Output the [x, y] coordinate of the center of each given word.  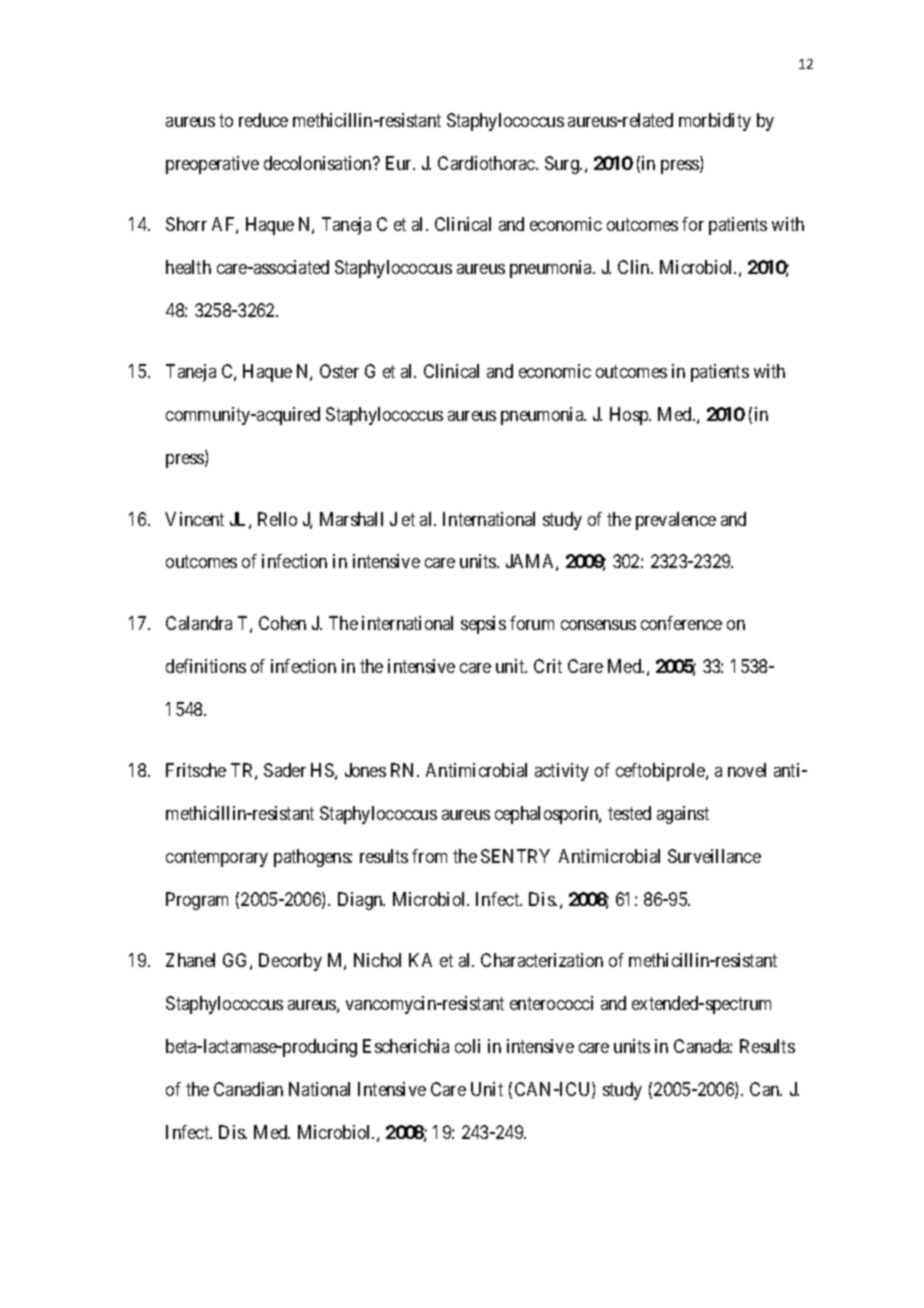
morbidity [715, 122]
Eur [400, 163]
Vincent [194, 519]
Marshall [351, 519]
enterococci [551, 1003]
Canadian [248, 1089]
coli [467, 1046]
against [683, 815]
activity [562, 772]
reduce [263, 120]
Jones [365, 770]
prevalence [676, 521]
